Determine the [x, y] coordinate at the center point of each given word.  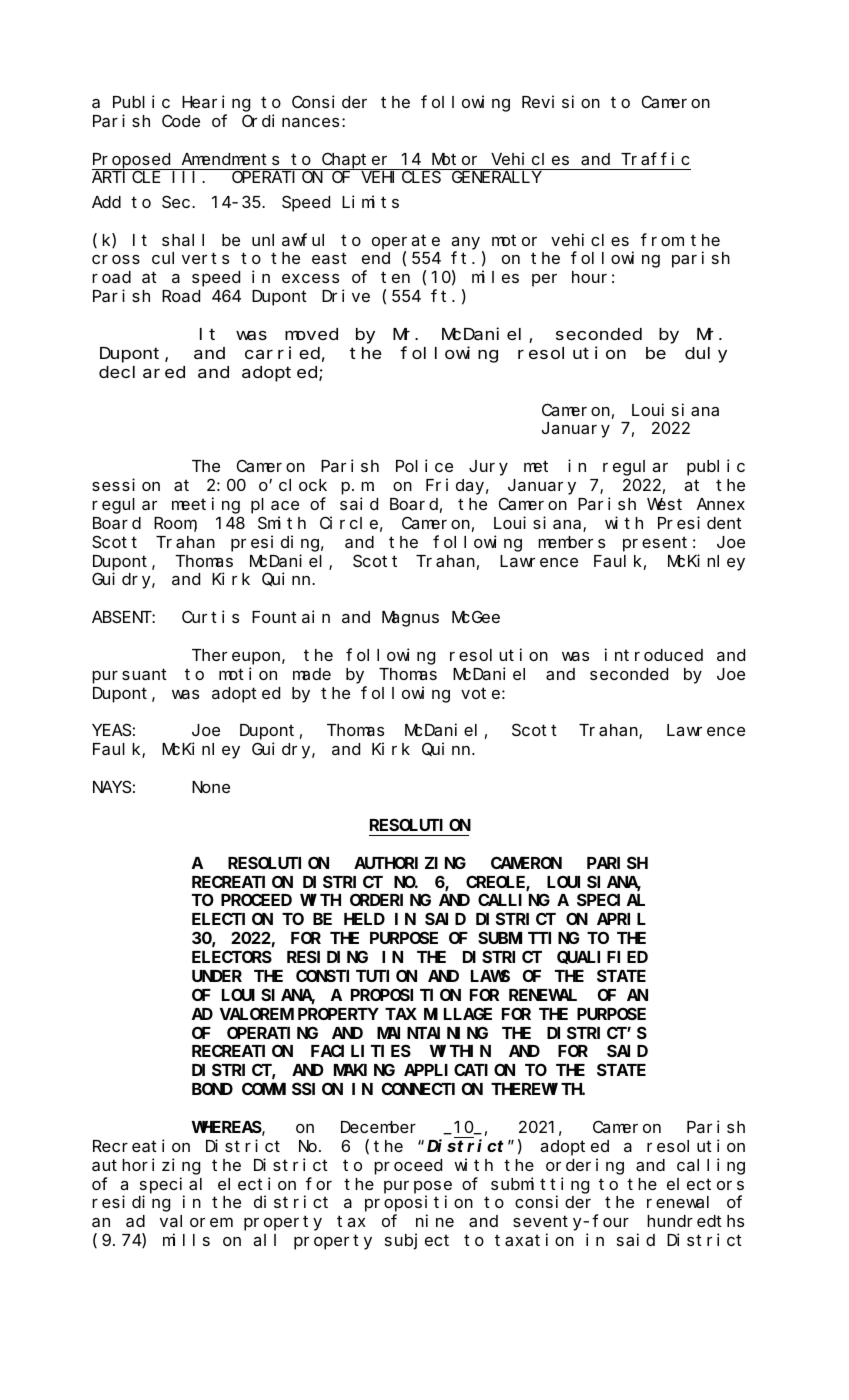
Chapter [356, 161]
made [312, 674]
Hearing [216, 103]
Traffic [655, 158]
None [211, 787]
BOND [212, 1089]
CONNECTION [432, 1089]
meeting [206, 505]
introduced [654, 654]
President [700, 522]
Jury [488, 468]
